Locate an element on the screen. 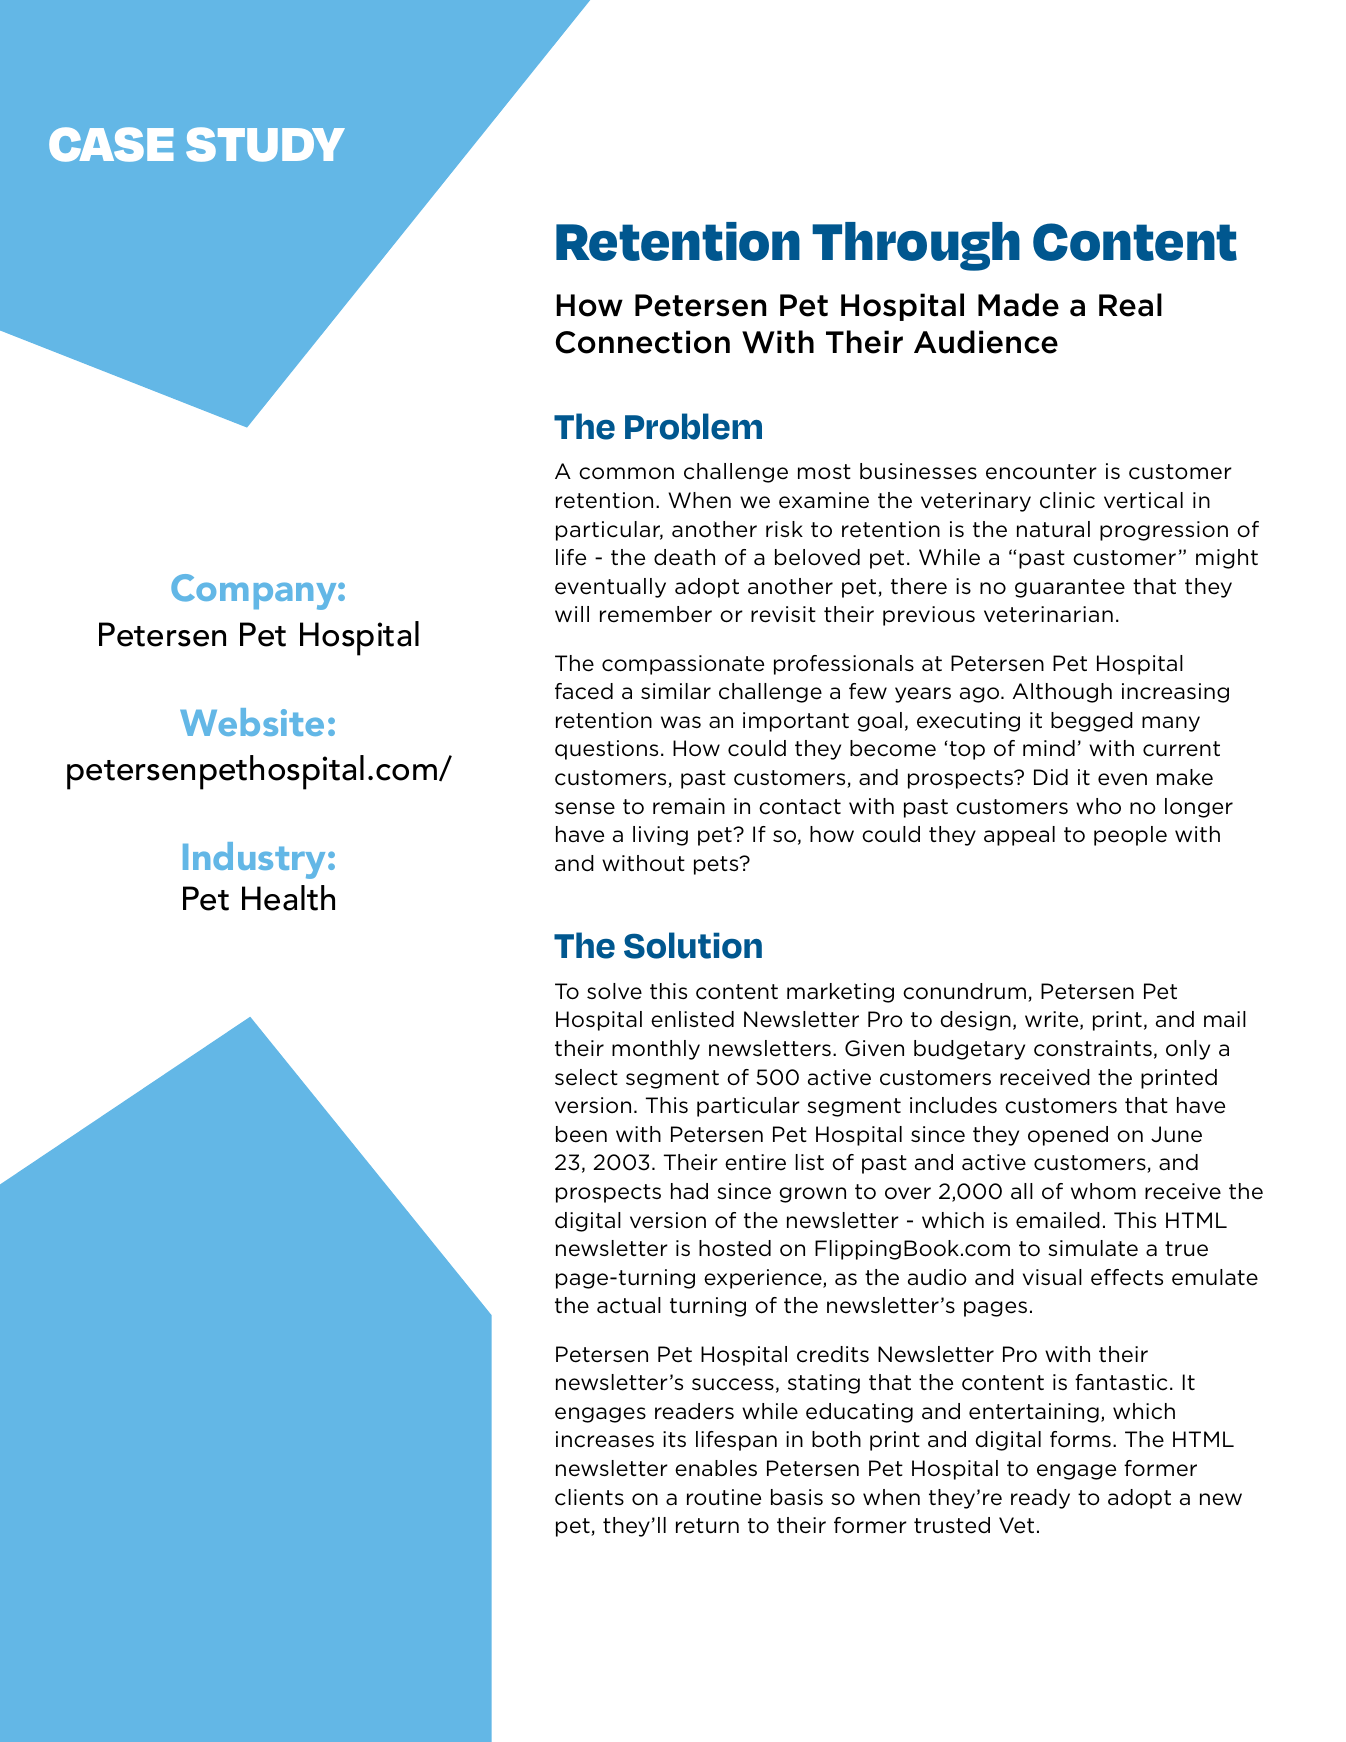 The image size is (1346, 1742). living is located at coordinates (660, 836).
